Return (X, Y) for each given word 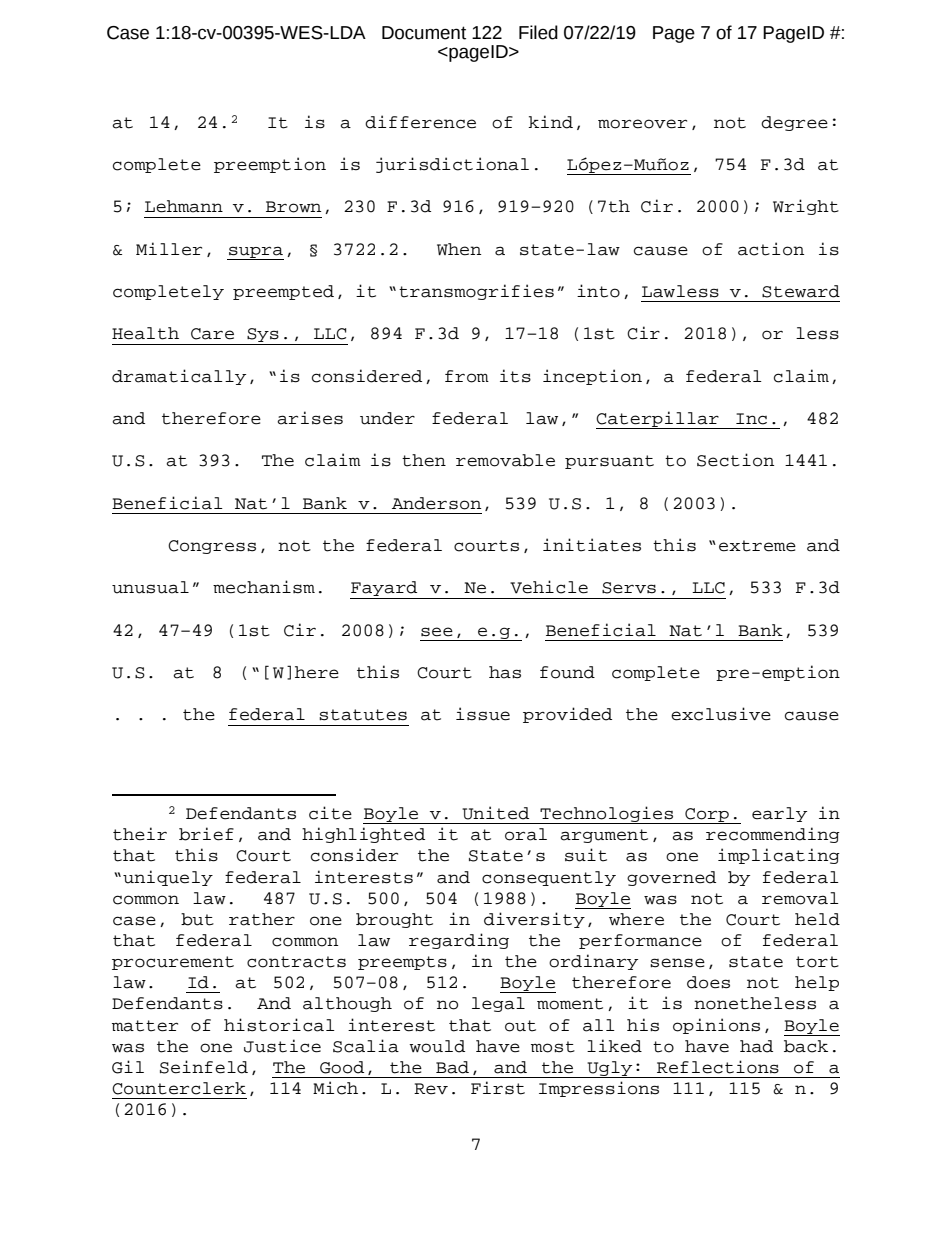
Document (424, 33)
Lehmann (184, 206)
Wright (806, 207)
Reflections (718, 1067)
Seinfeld (204, 1067)
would (437, 1046)
